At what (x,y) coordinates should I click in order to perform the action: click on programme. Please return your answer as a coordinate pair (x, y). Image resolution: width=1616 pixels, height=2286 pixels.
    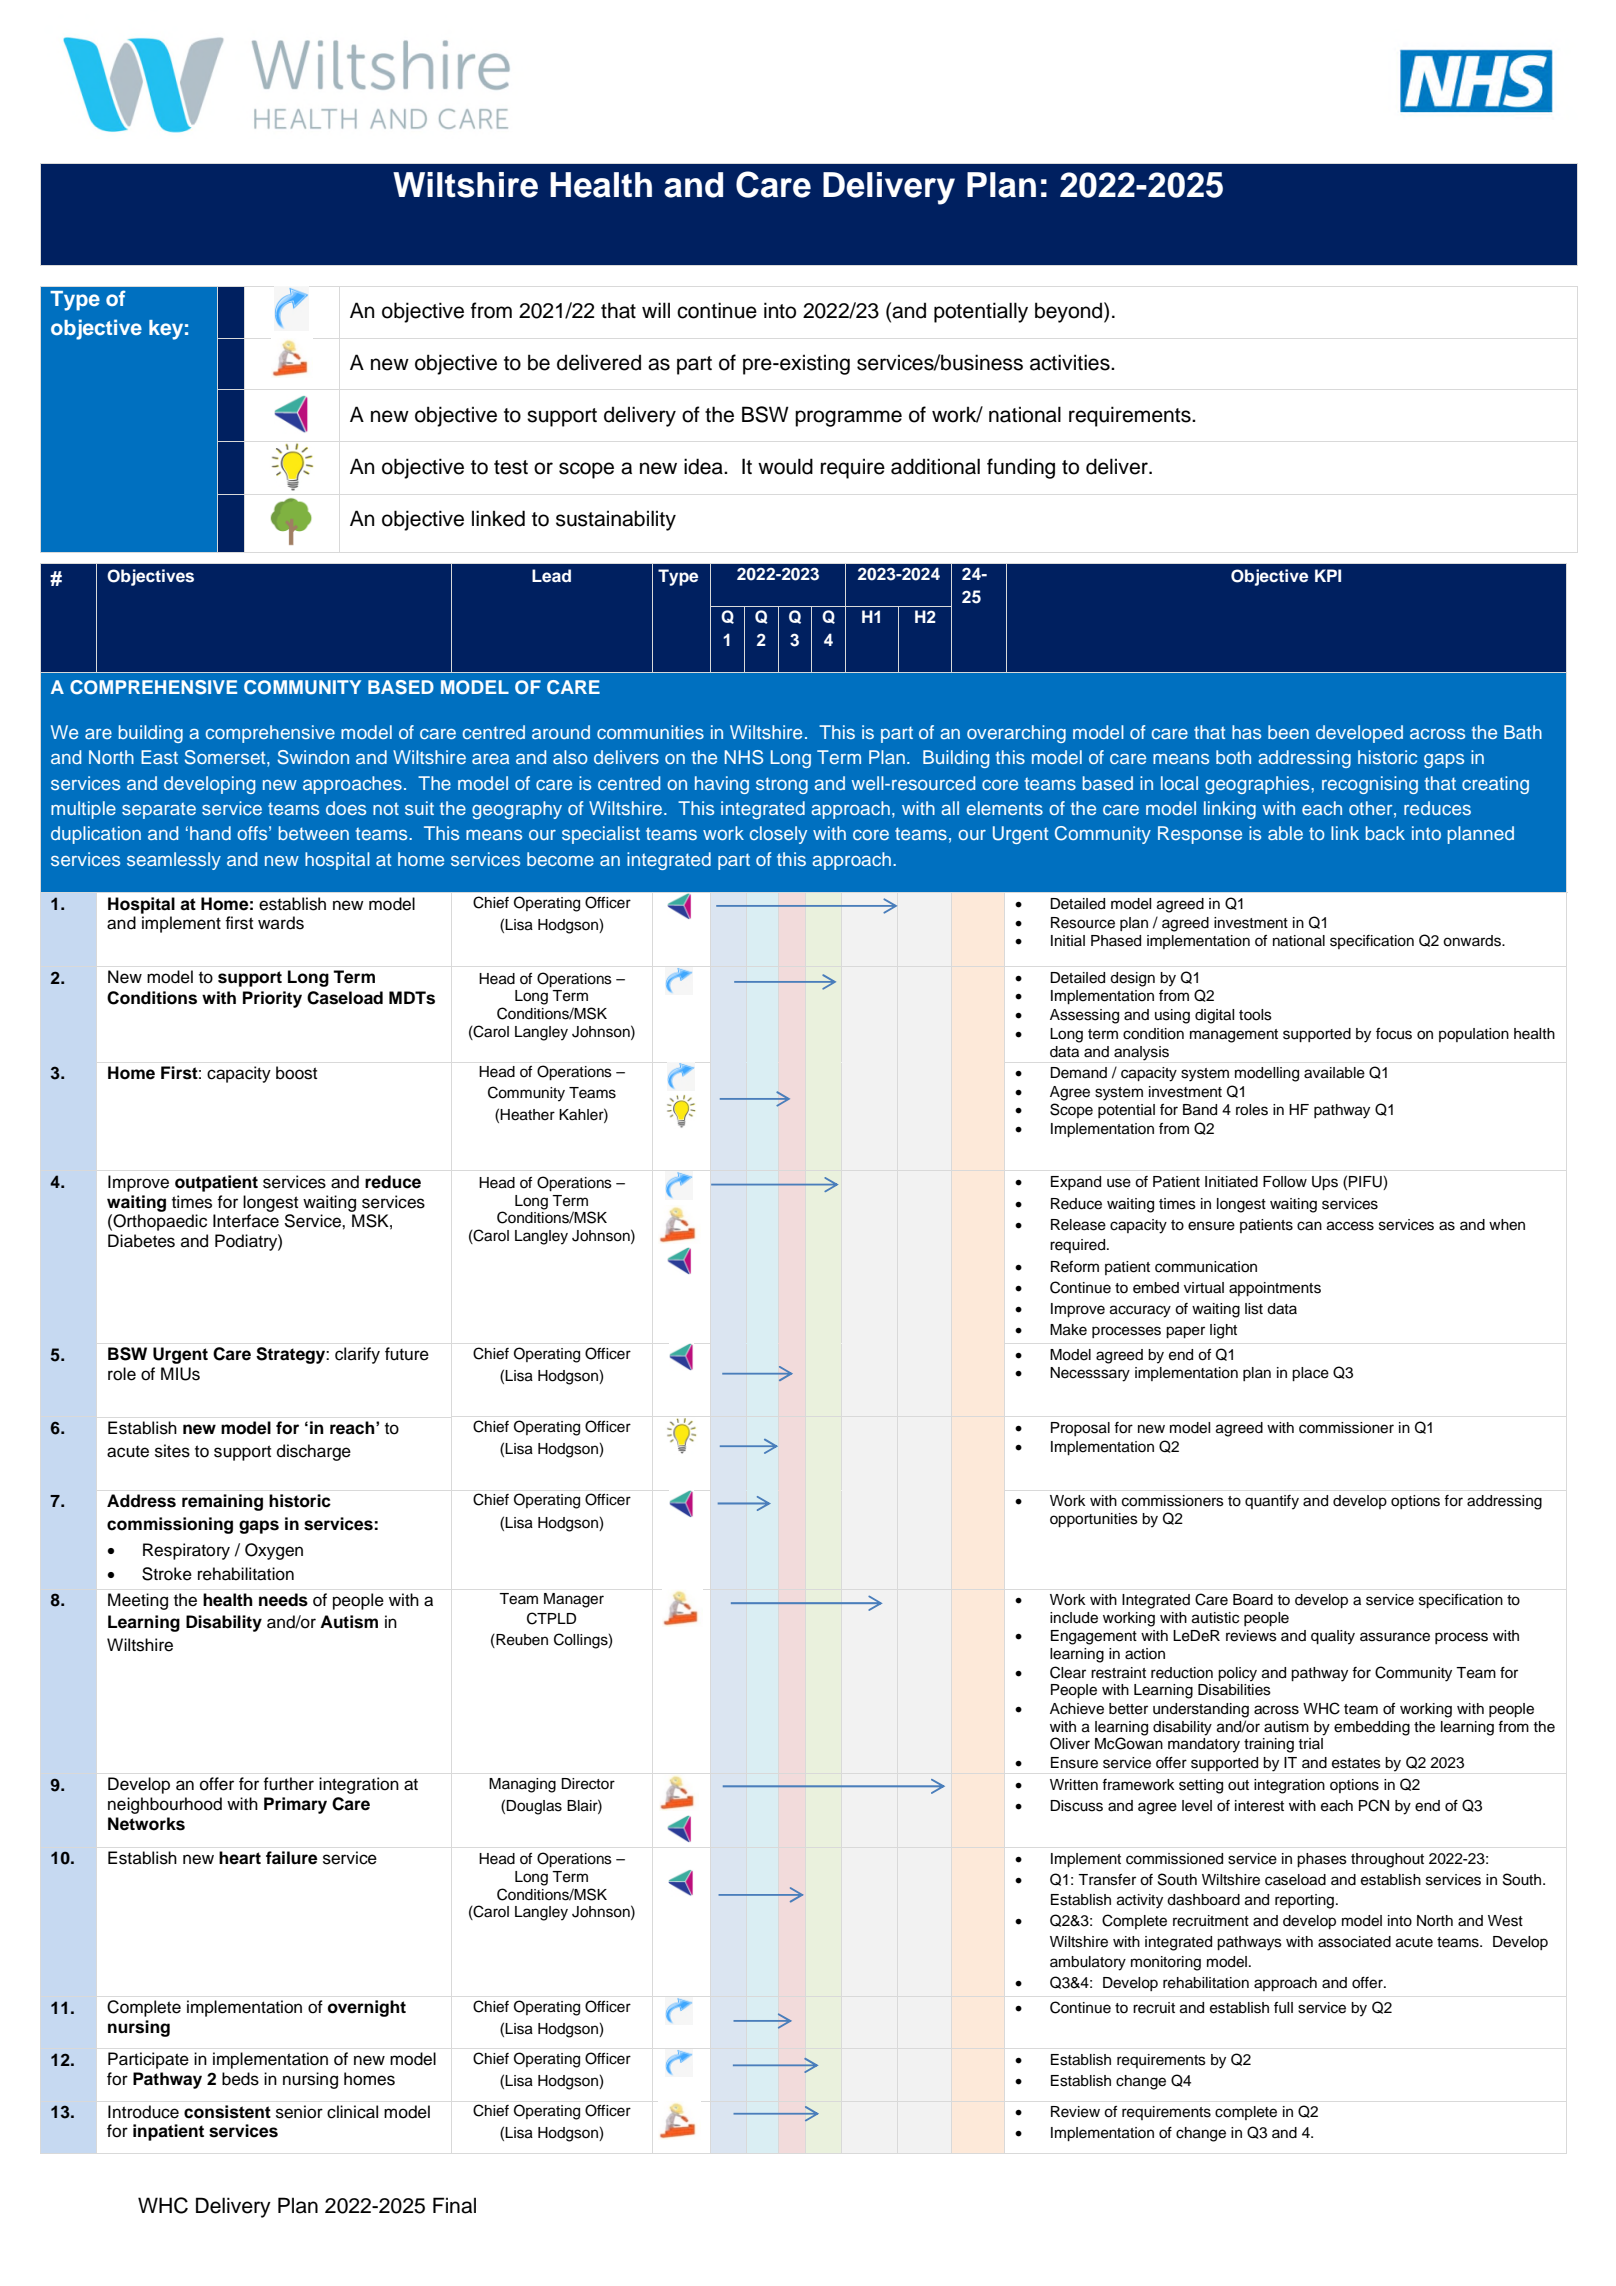
    Looking at the image, I should click on (848, 418).
